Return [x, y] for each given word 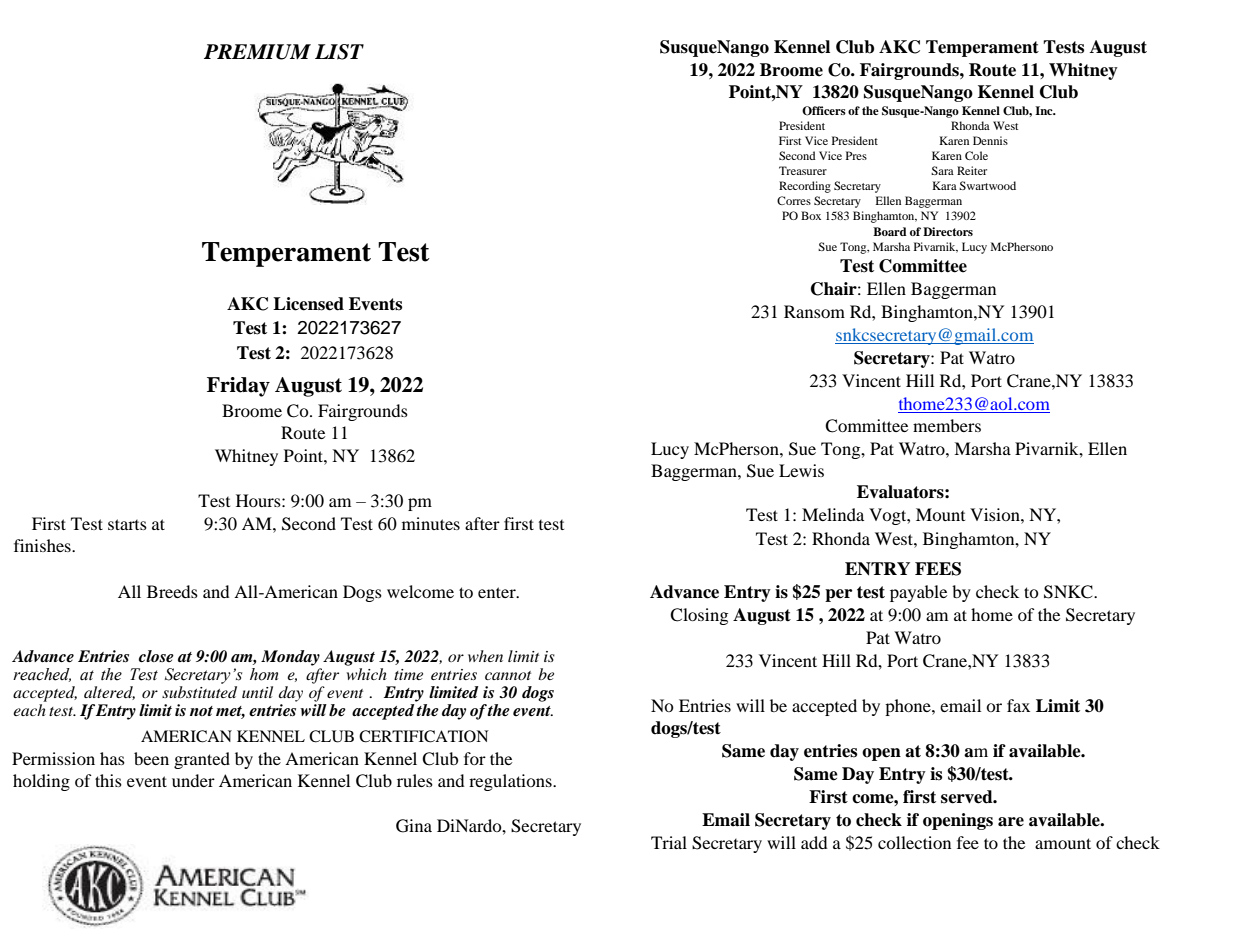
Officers [824, 111]
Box [811, 215]
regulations [511, 782]
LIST [339, 52]
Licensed [308, 304]
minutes [431, 523]
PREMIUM [257, 52]
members [947, 425]
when [485, 656]
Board [890, 231]
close [156, 656]
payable [918, 593]
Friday [238, 387]
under [193, 780]
